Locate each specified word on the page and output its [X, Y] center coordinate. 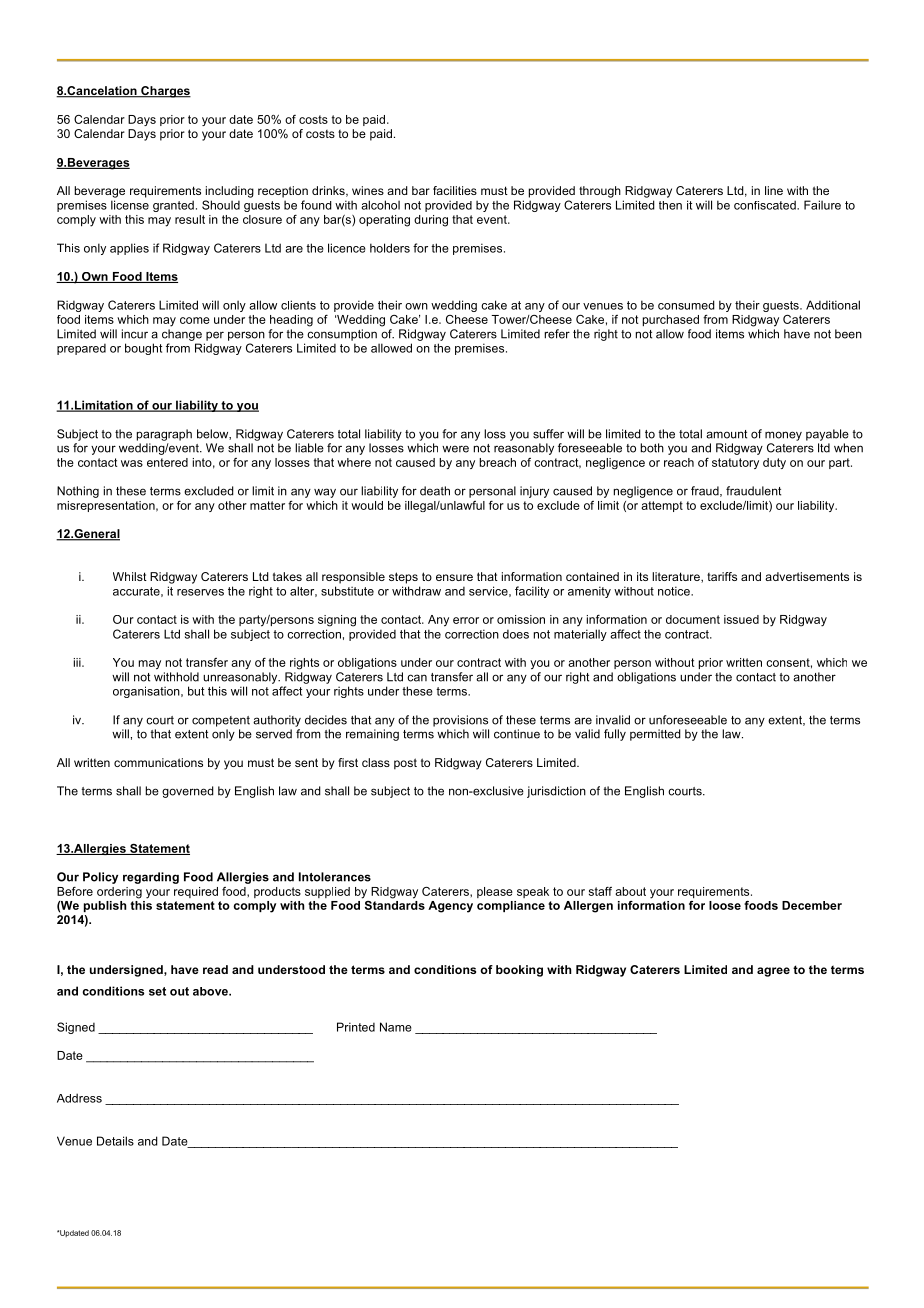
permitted [655, 735]
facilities [455, 190]
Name [396, 1027]
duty [774, 463]
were [455, 449]
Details [115, 1141]
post [405, 764]
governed [188, 792]
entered [167, 462]
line [774, 190]
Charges [165, 92]
